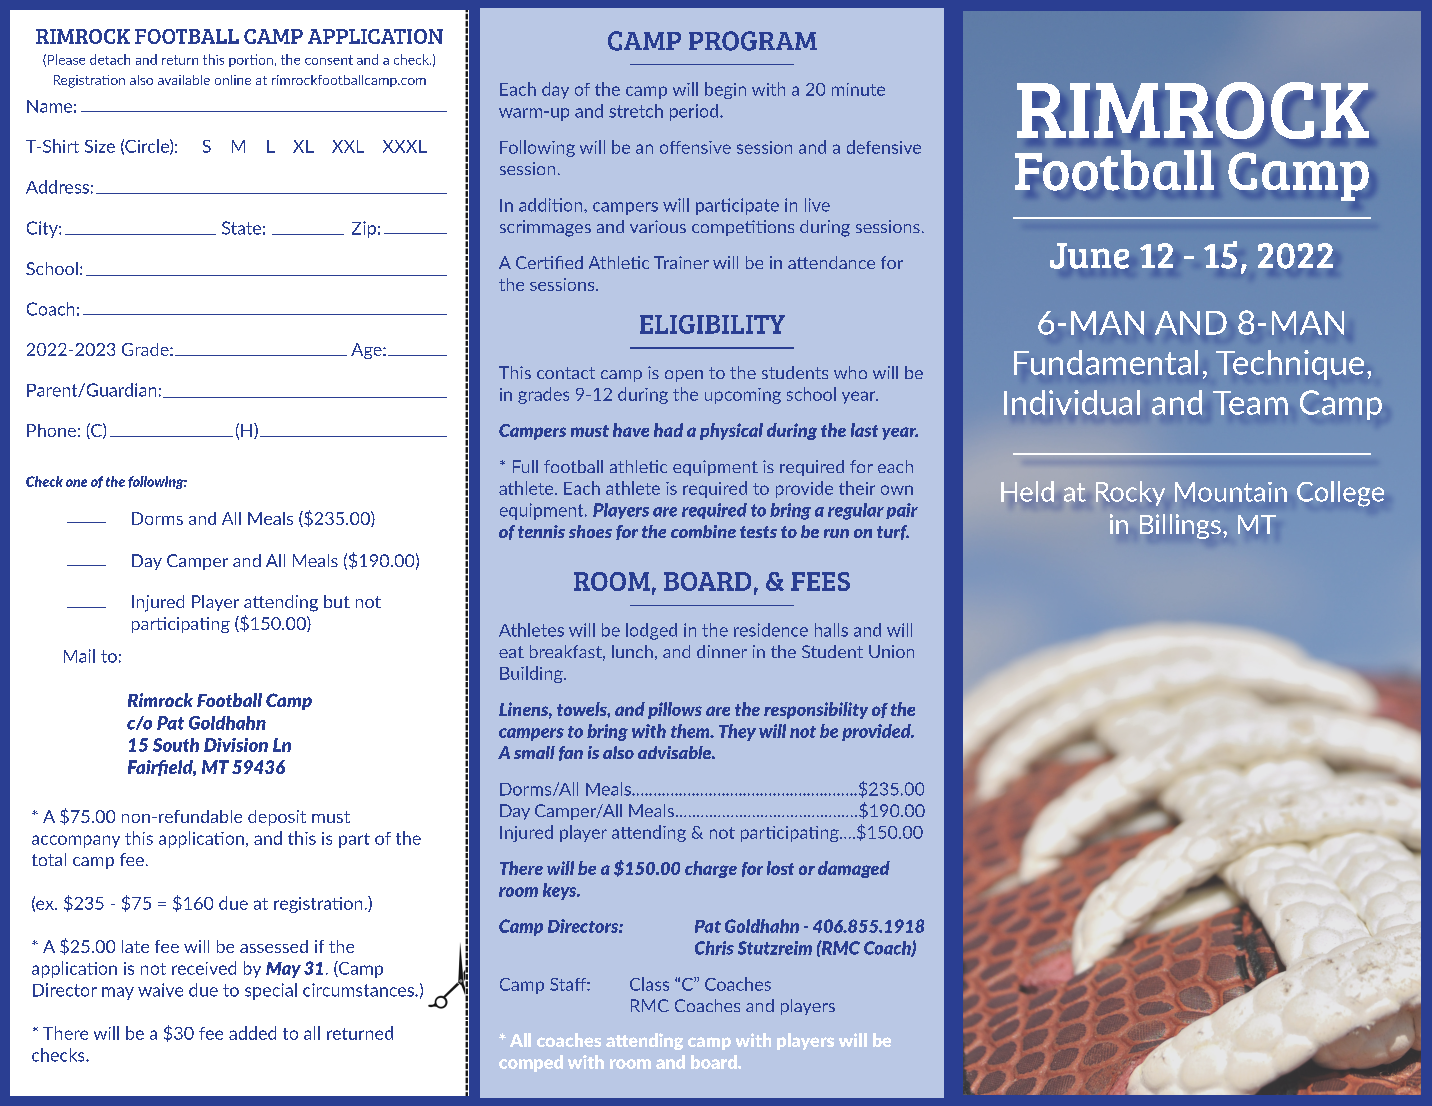 This document has width=1432, height=1106. I want to click on Billings, so click(1180, 526).
